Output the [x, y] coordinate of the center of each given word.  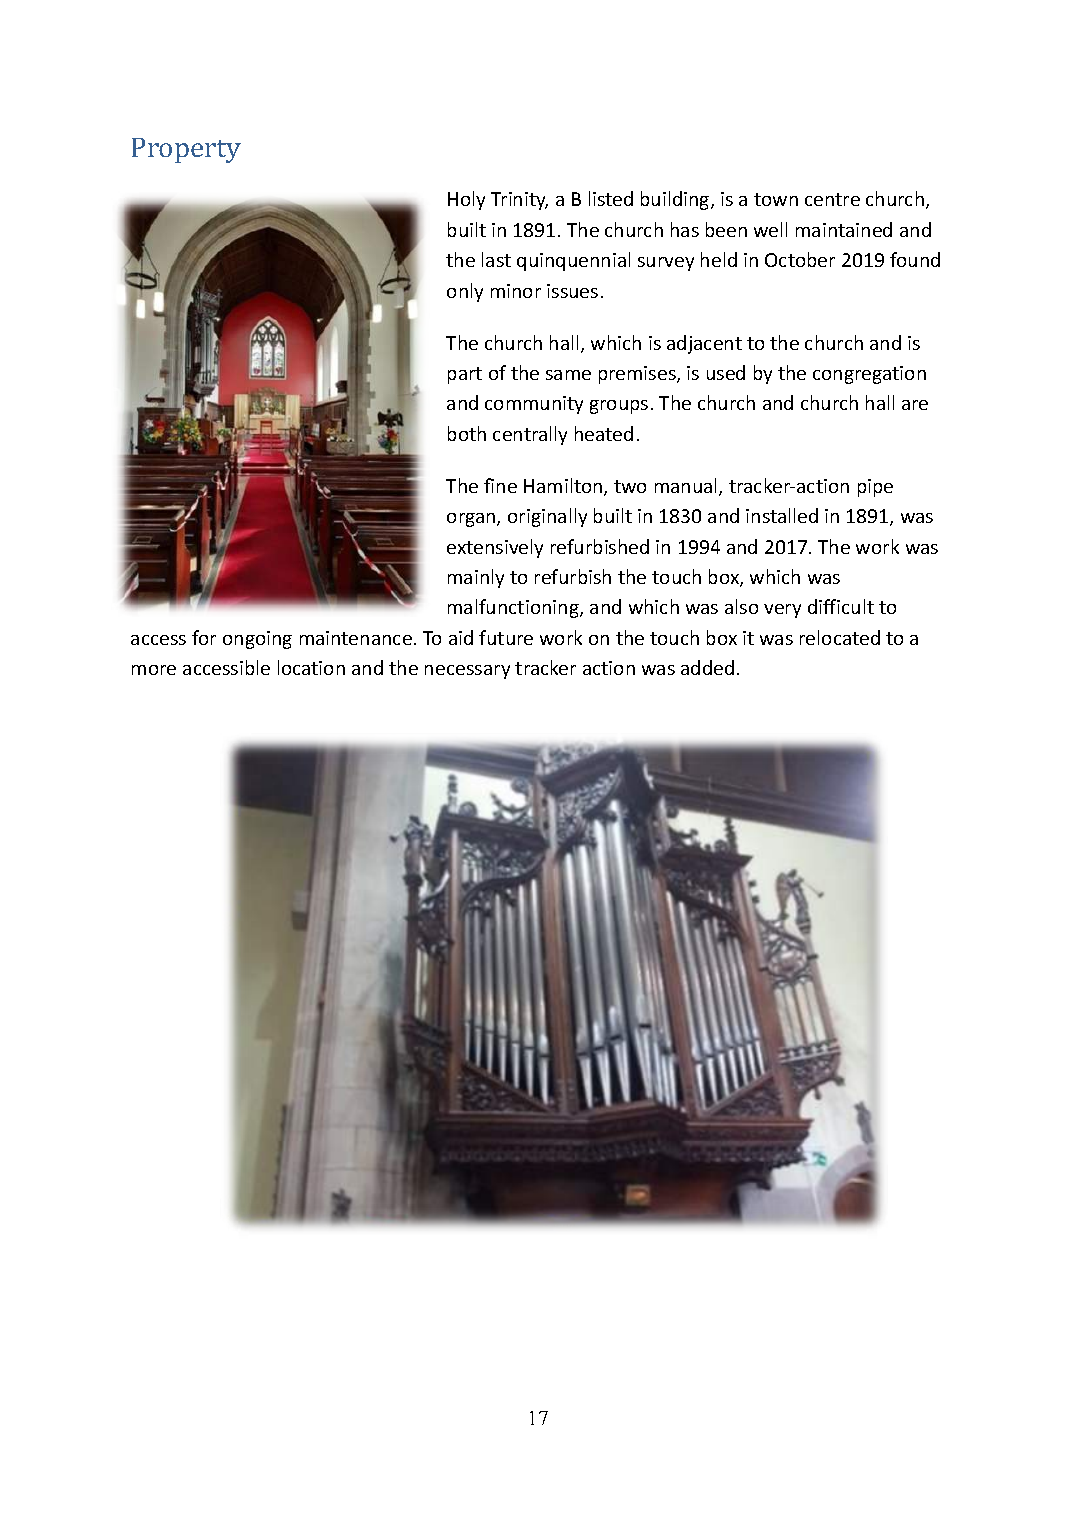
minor [516, 291]
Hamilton [564, 487]
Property [186, 150]
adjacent [704, 344]
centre [832, 199]
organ [472, 520]
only [465, 292]
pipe [875, 488]
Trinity [519, 201]
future [506, 637]
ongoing [257, 640]
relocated [840, 637]
